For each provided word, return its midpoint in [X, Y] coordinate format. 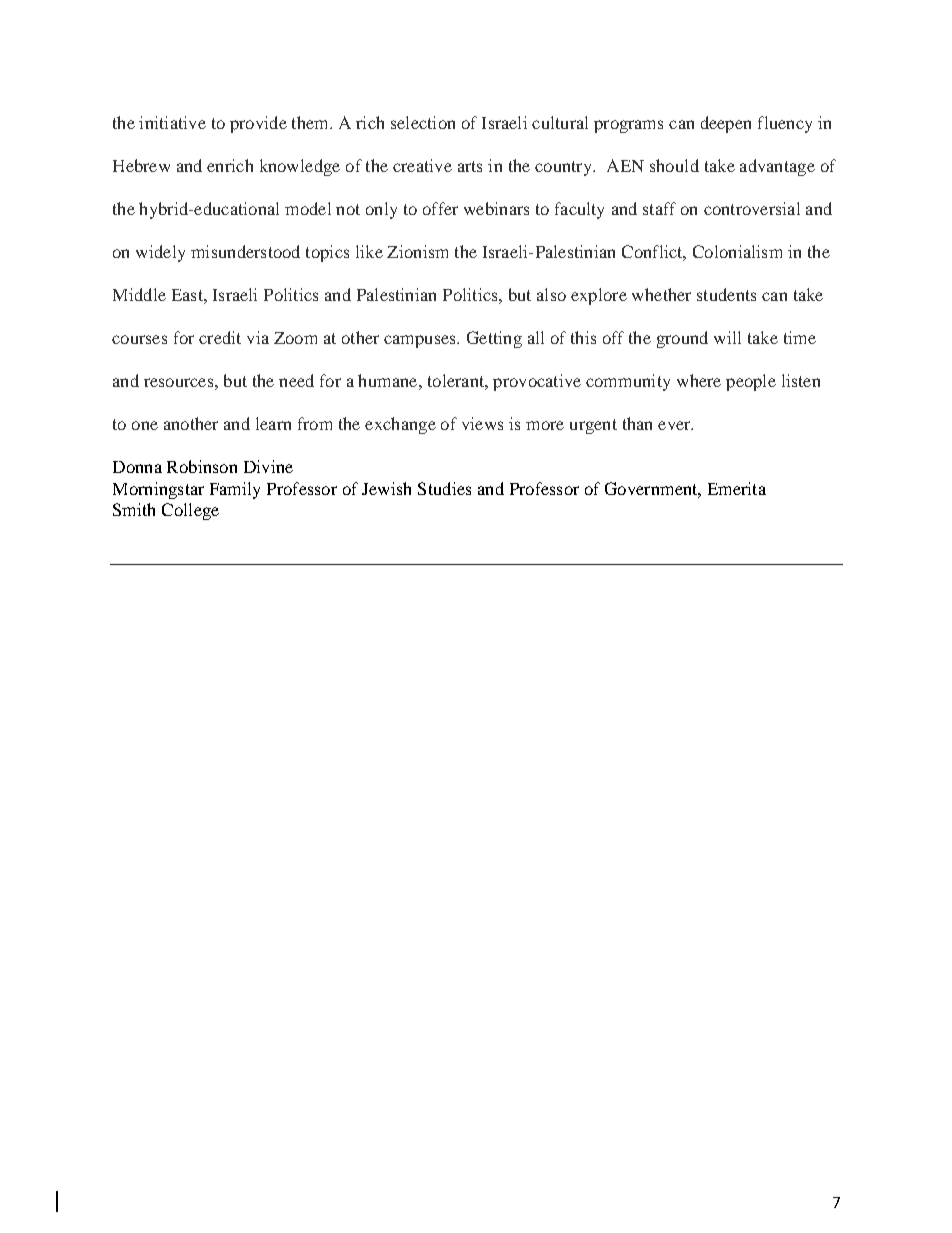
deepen [726, 124]
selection [423, 122]
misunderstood [245, 251]
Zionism [417, 251]
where [699, 380]
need [296, 380]
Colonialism [737, 251]
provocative [537, 382]
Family [235, 490]
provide [258, 124]
